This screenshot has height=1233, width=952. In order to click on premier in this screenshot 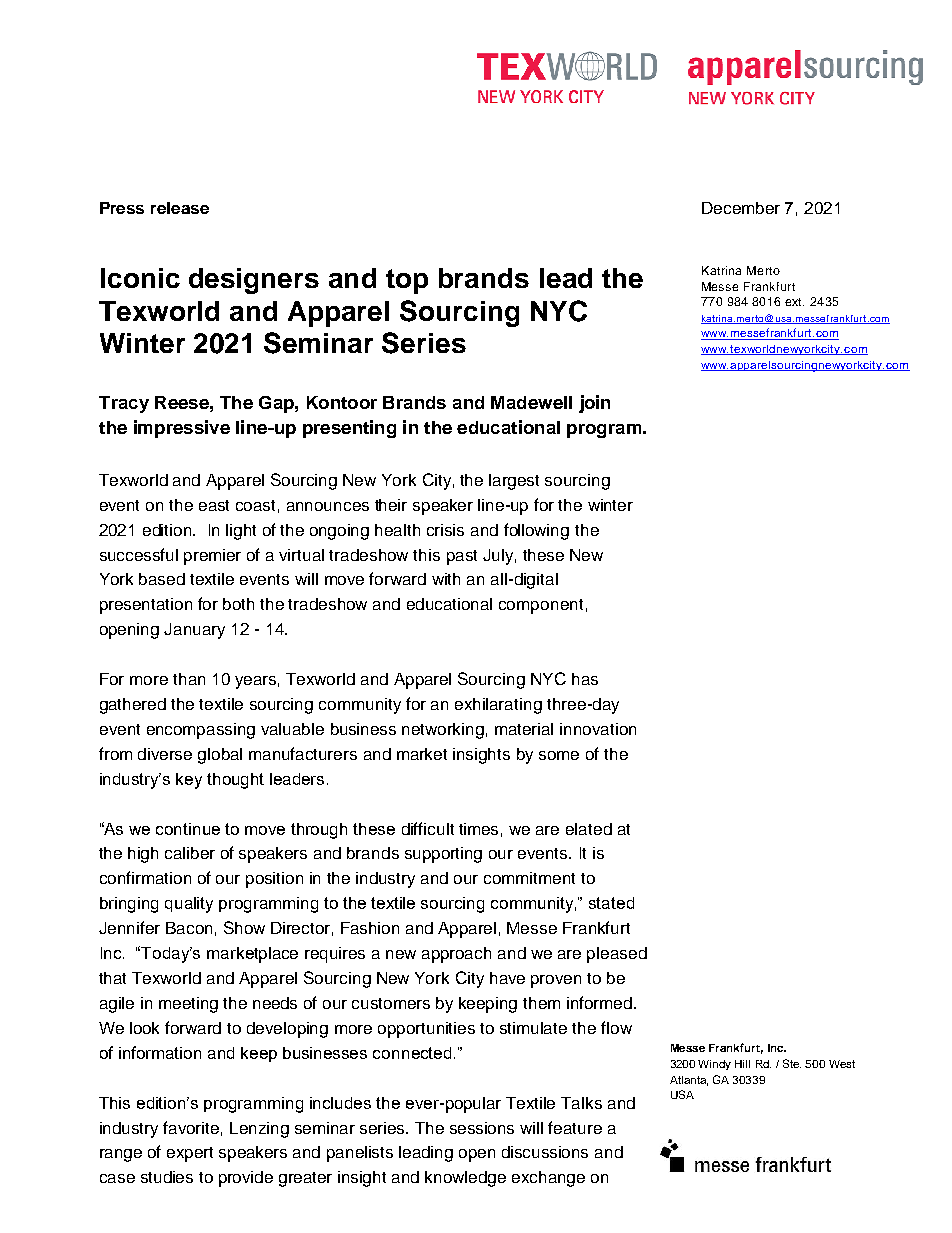, I will do `click(212, 557)`.
